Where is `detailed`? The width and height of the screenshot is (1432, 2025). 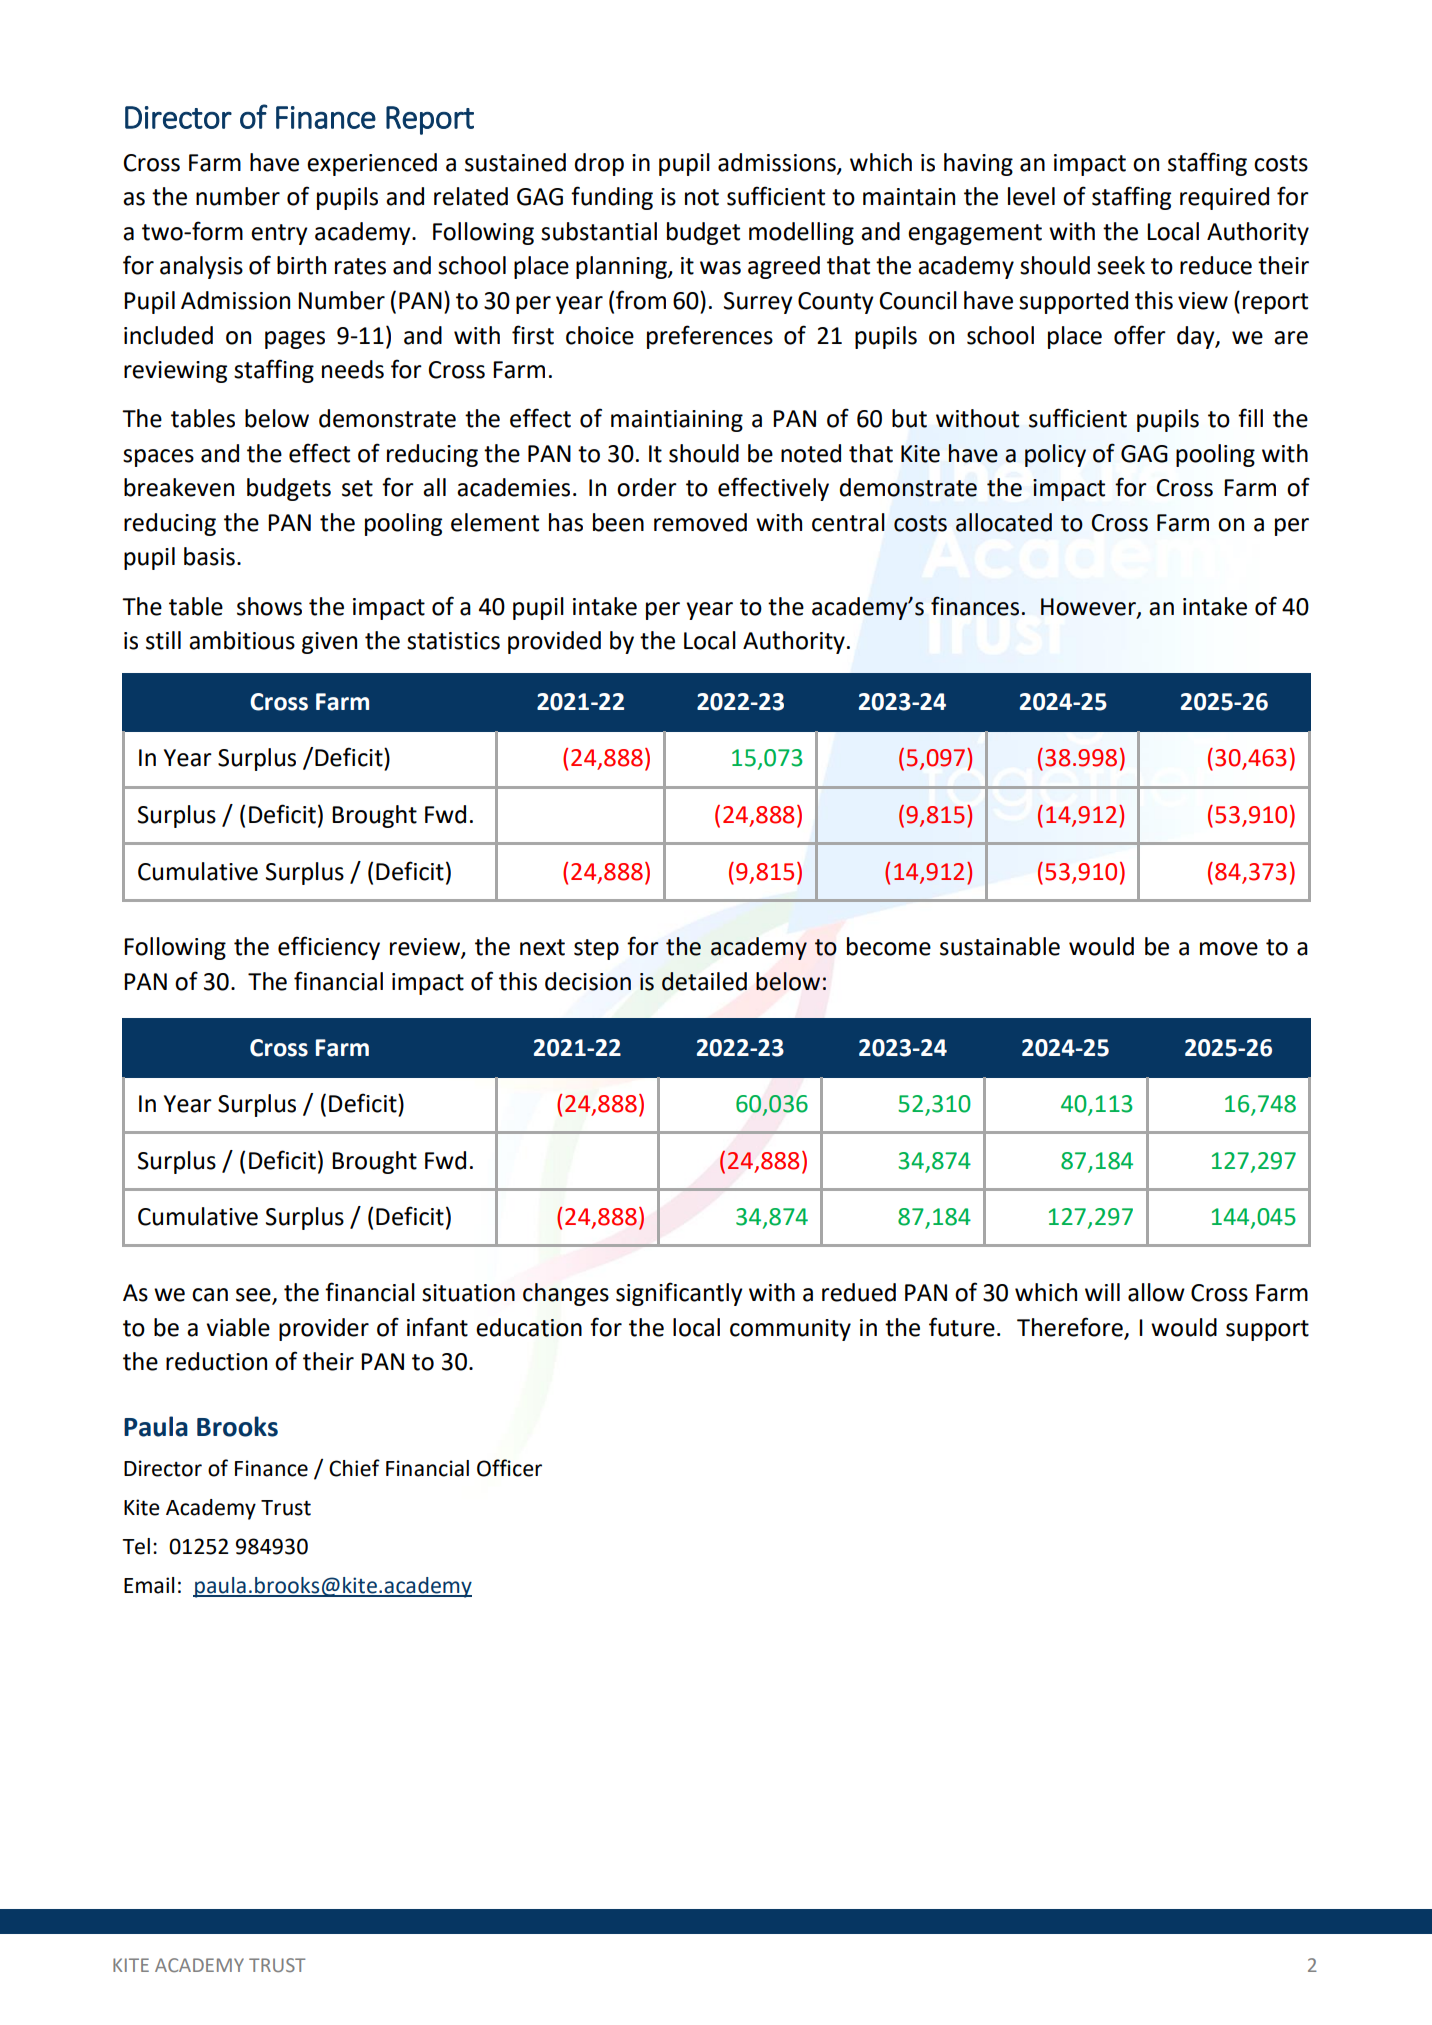
detailed is located at coordinates (704, 981).
